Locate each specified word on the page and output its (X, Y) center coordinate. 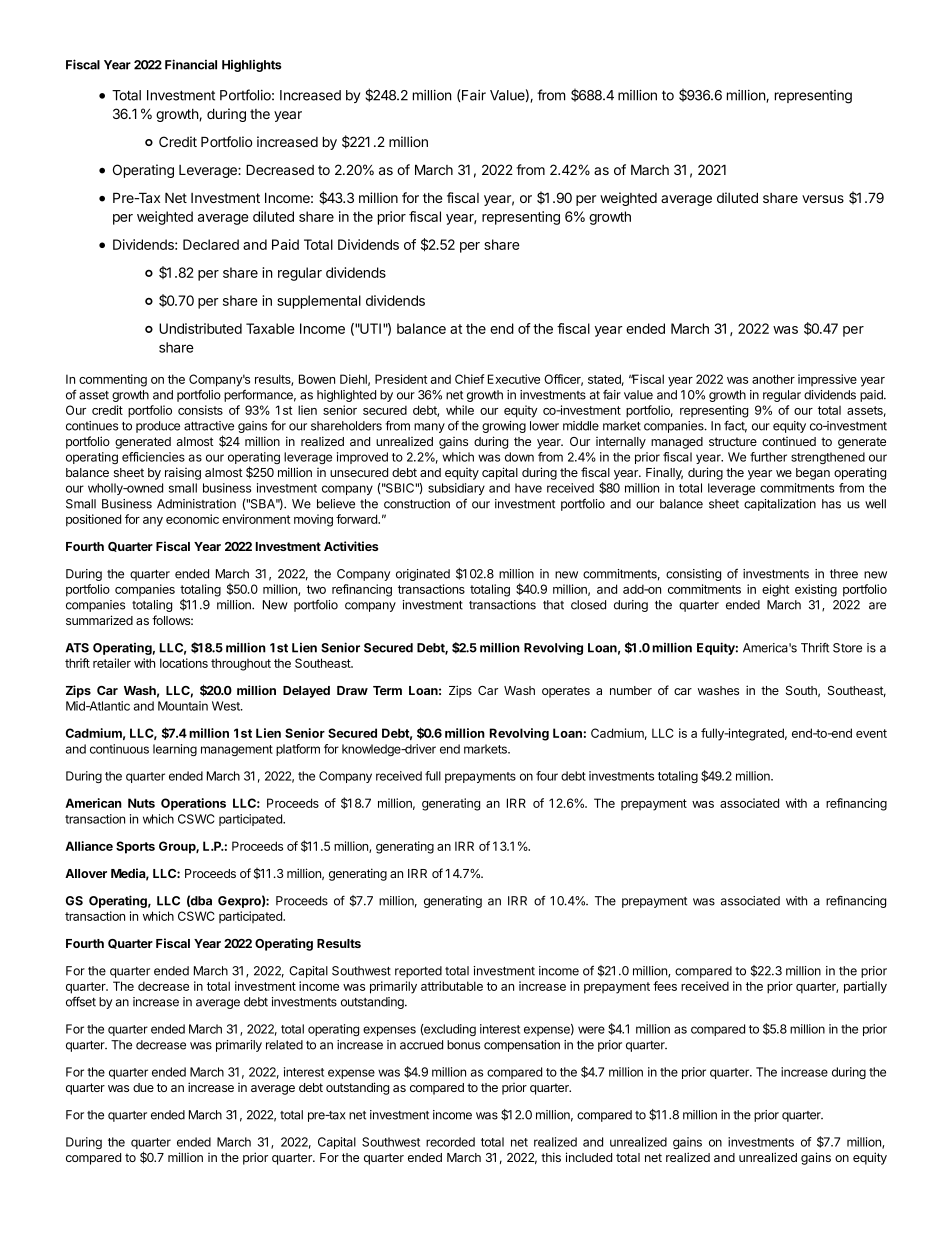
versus (823, 199)
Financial (191, 64)
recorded (450, 1142)
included (589, 1157)
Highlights (252, 66)
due (143, 1087)
